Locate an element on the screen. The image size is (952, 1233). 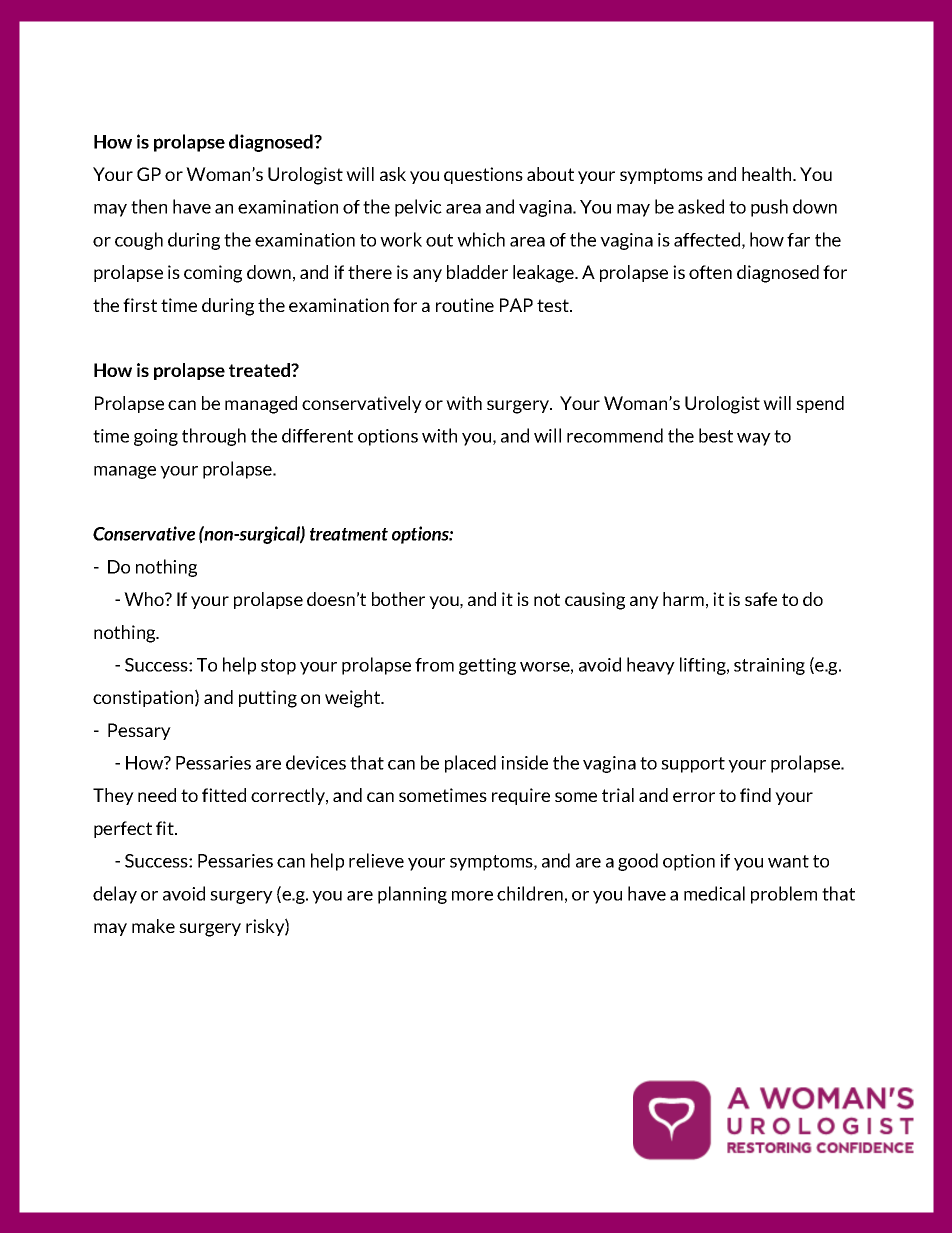
safe is located at coordinates (761, 599).
